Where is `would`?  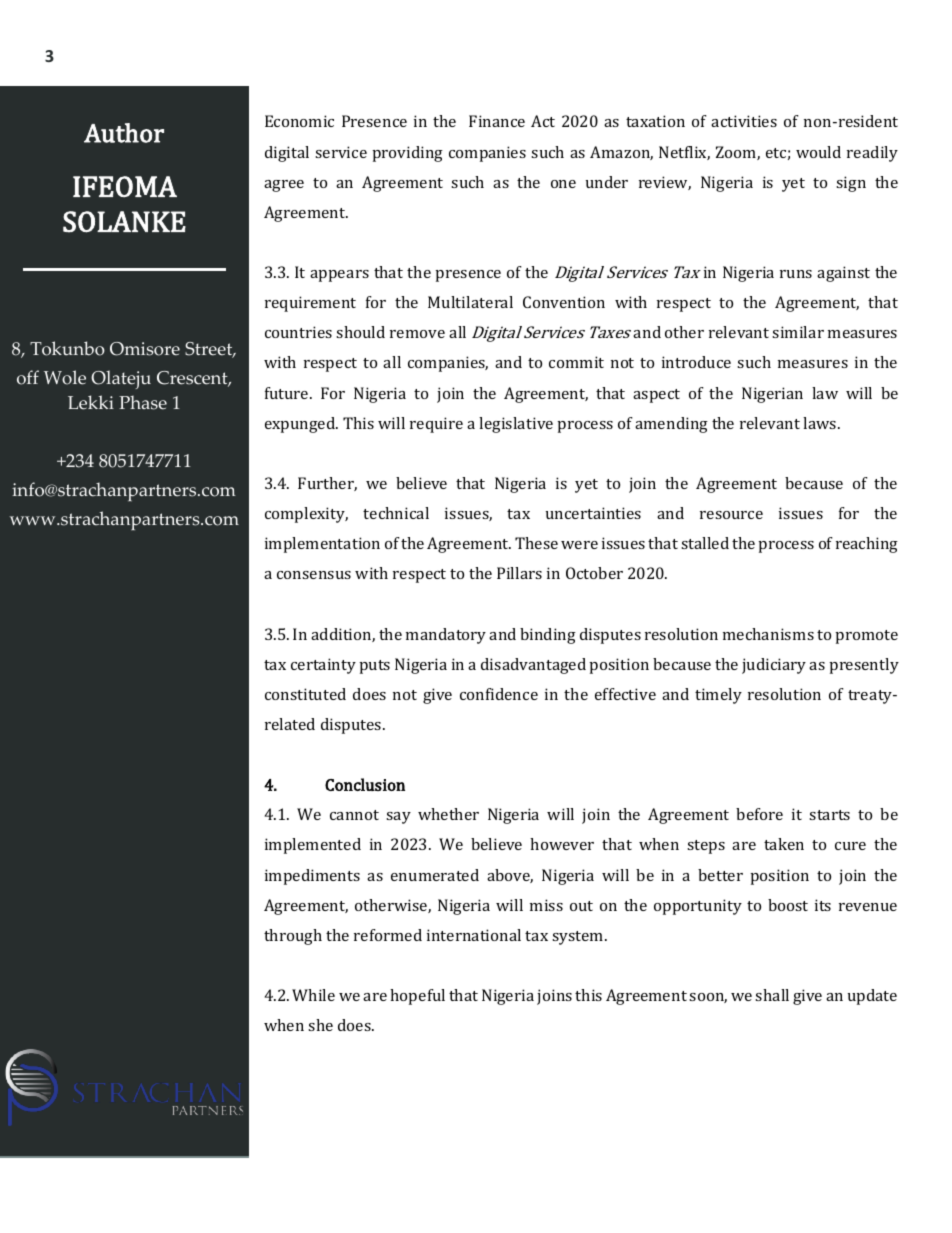
would is located at coordinates (818, 152).
